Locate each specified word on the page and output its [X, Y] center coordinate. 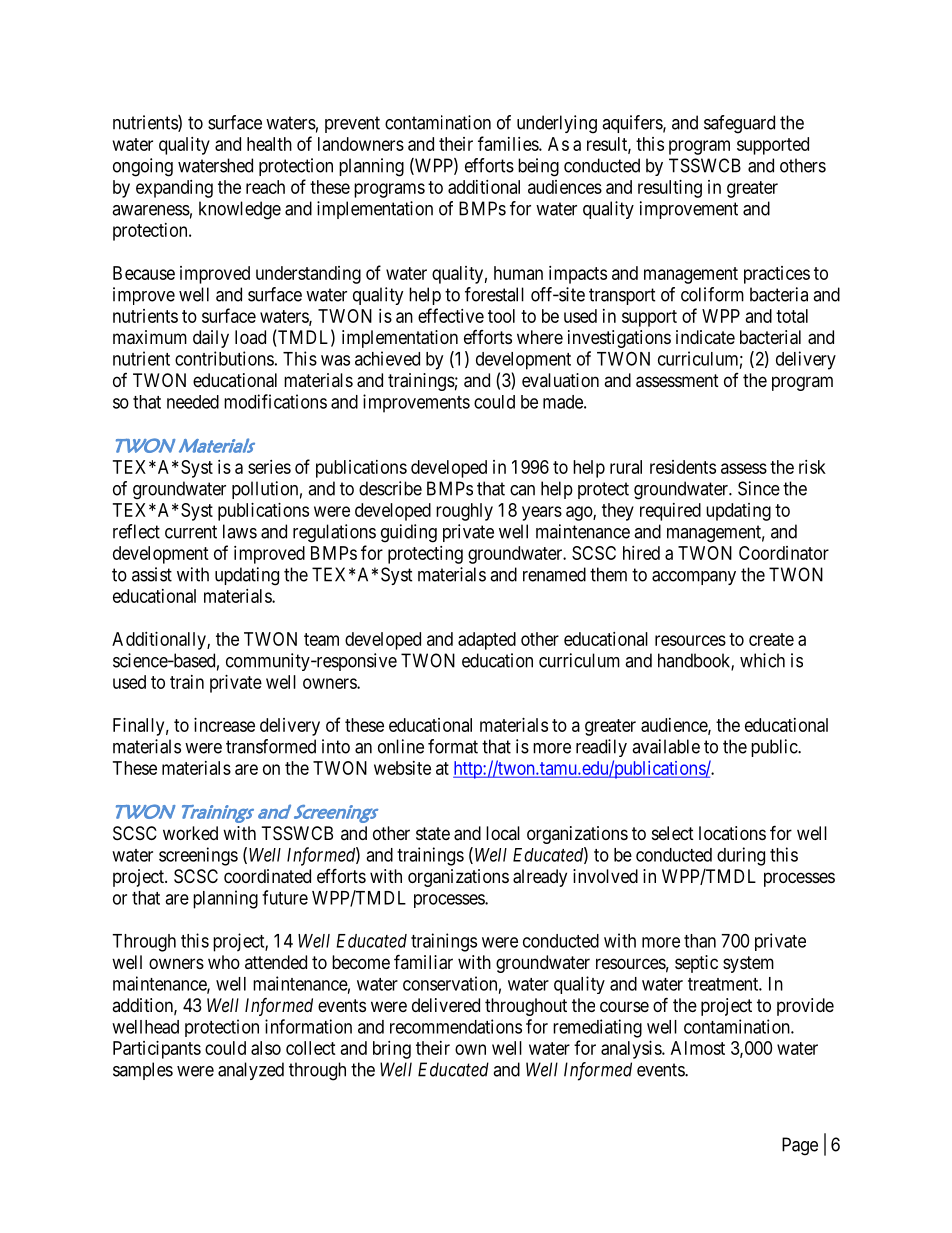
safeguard [739, 124]
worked [190, 833]
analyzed [251, 1071]
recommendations [456, 1026]
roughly [464, 512]
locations [732, 833]
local [503, 833]
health [269, 144]
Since [759, 488]
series [269, 467]
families [509, 143]
